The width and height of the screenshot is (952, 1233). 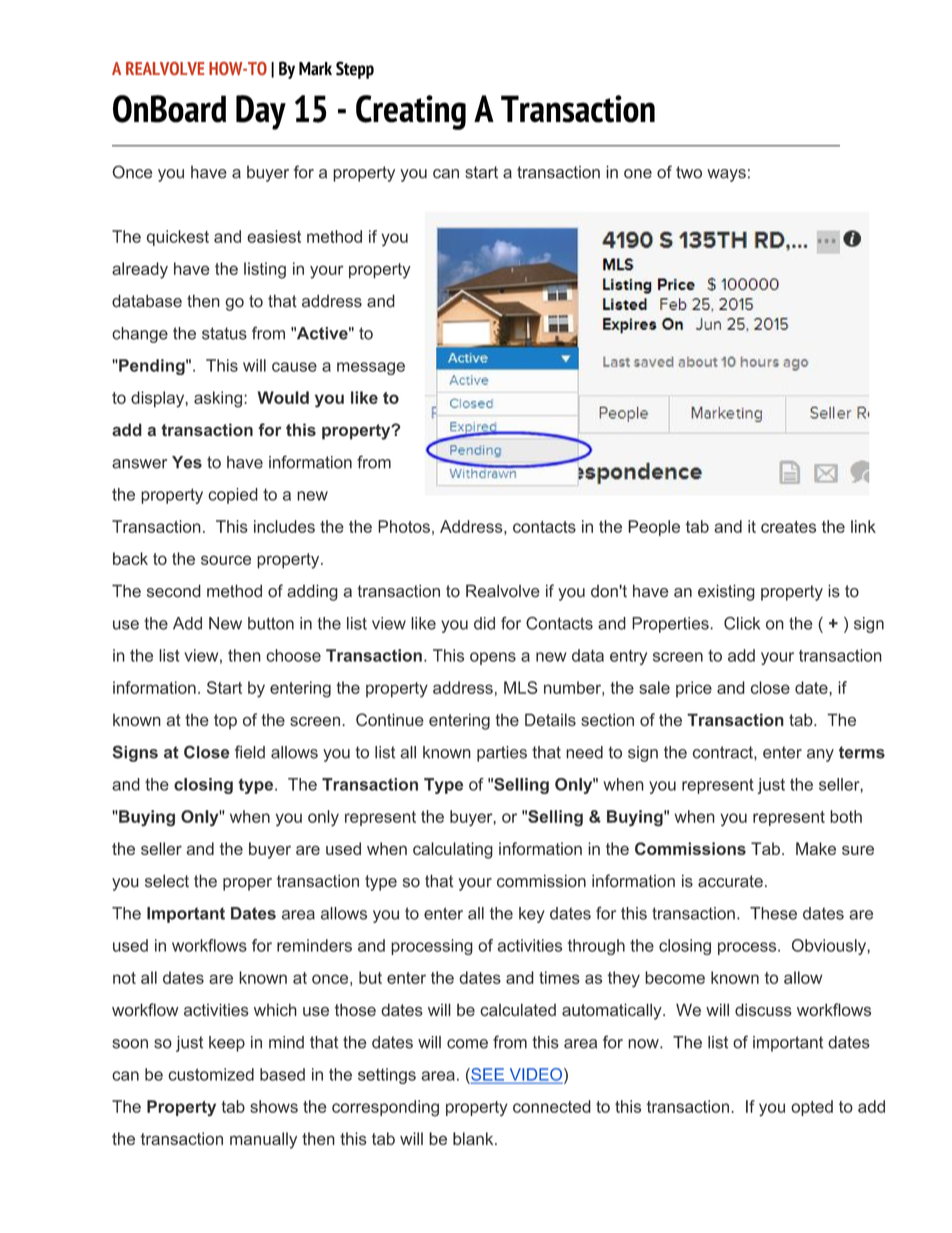 What do you see at coordinates (174, 591) in the screenshot?
I see `second` at bounding box center [174, 591].
